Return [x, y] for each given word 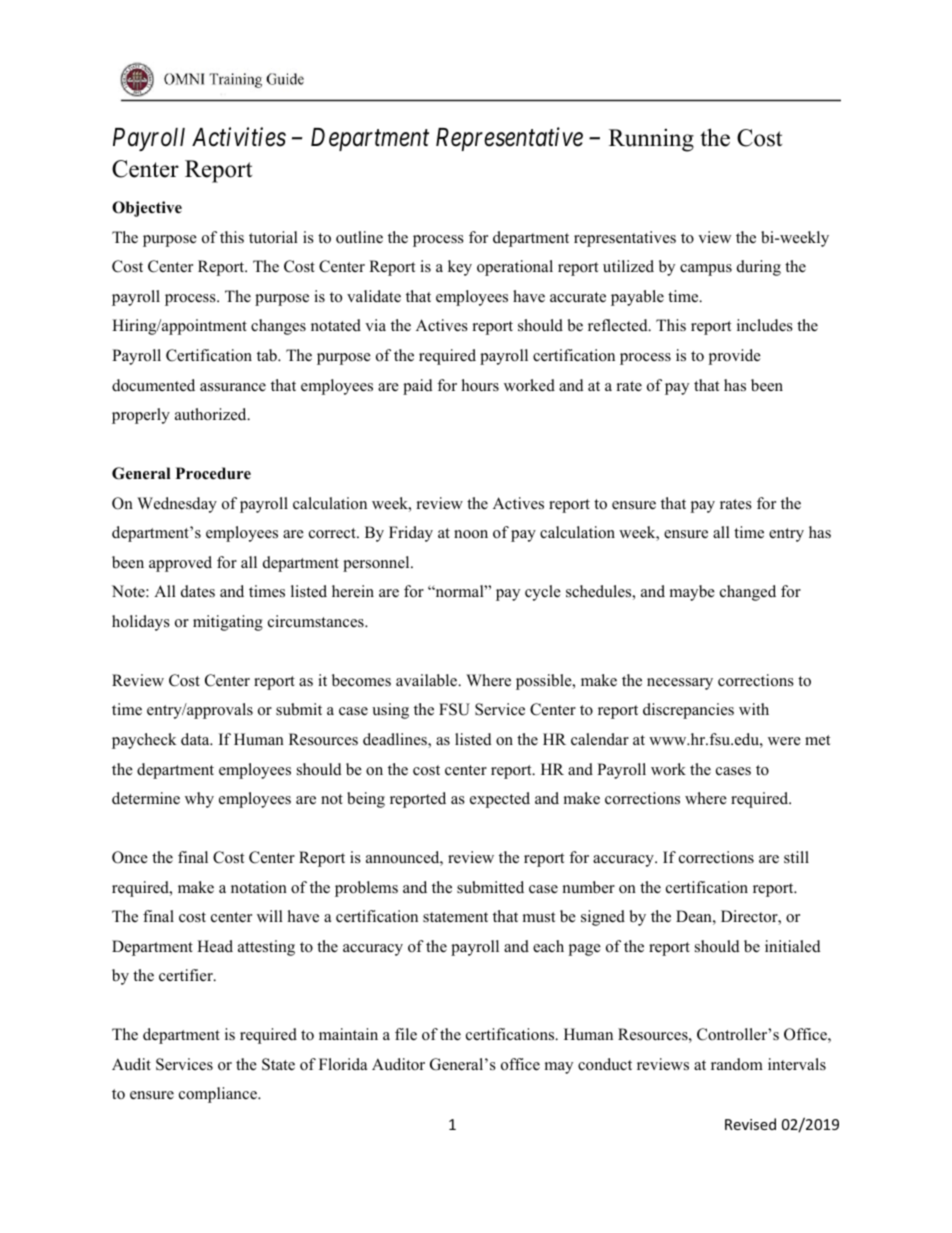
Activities [239, 137]
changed [748, 593]
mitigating [228, 623]
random [737, 1064]
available [428, 680]
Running [651, 140]
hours [480, 385]
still [796, 857]
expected [500, 800]
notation [259, 887]
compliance [219, 1095]
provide [735, 357]
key [460, 268]
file [406, 1034]
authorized [212, 414]
